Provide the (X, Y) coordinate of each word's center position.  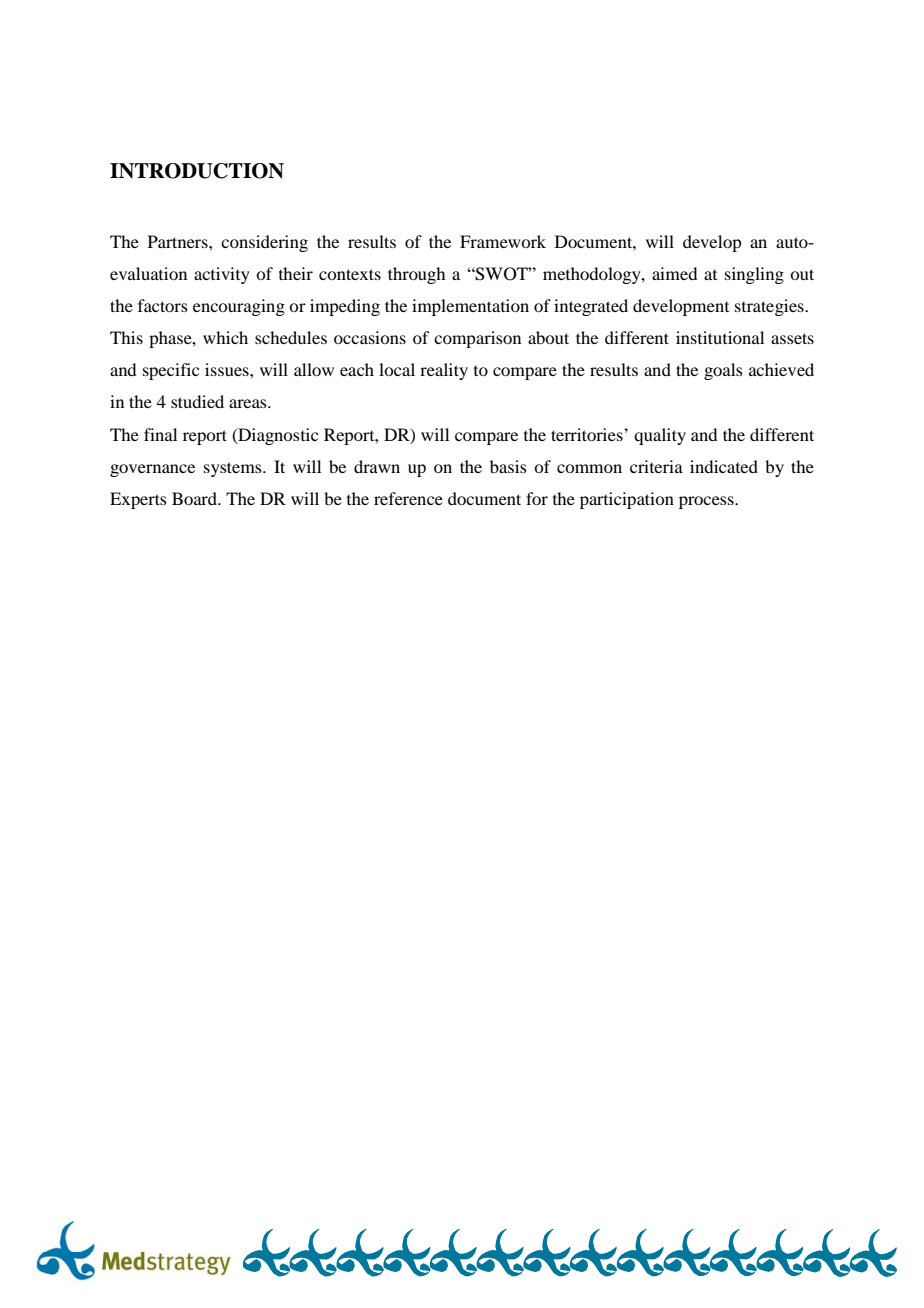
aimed (674, 273)
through (416, 275)
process (707, 502)
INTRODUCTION (197, 171)
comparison (477, 339)
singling (754, 275)
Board (195, 498)
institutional (720, 337)
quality (660, 436)
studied (197, 401)
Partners (179, 241)
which (225, 337)
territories (588, 434)
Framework (503, 241)
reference (408, 498)
